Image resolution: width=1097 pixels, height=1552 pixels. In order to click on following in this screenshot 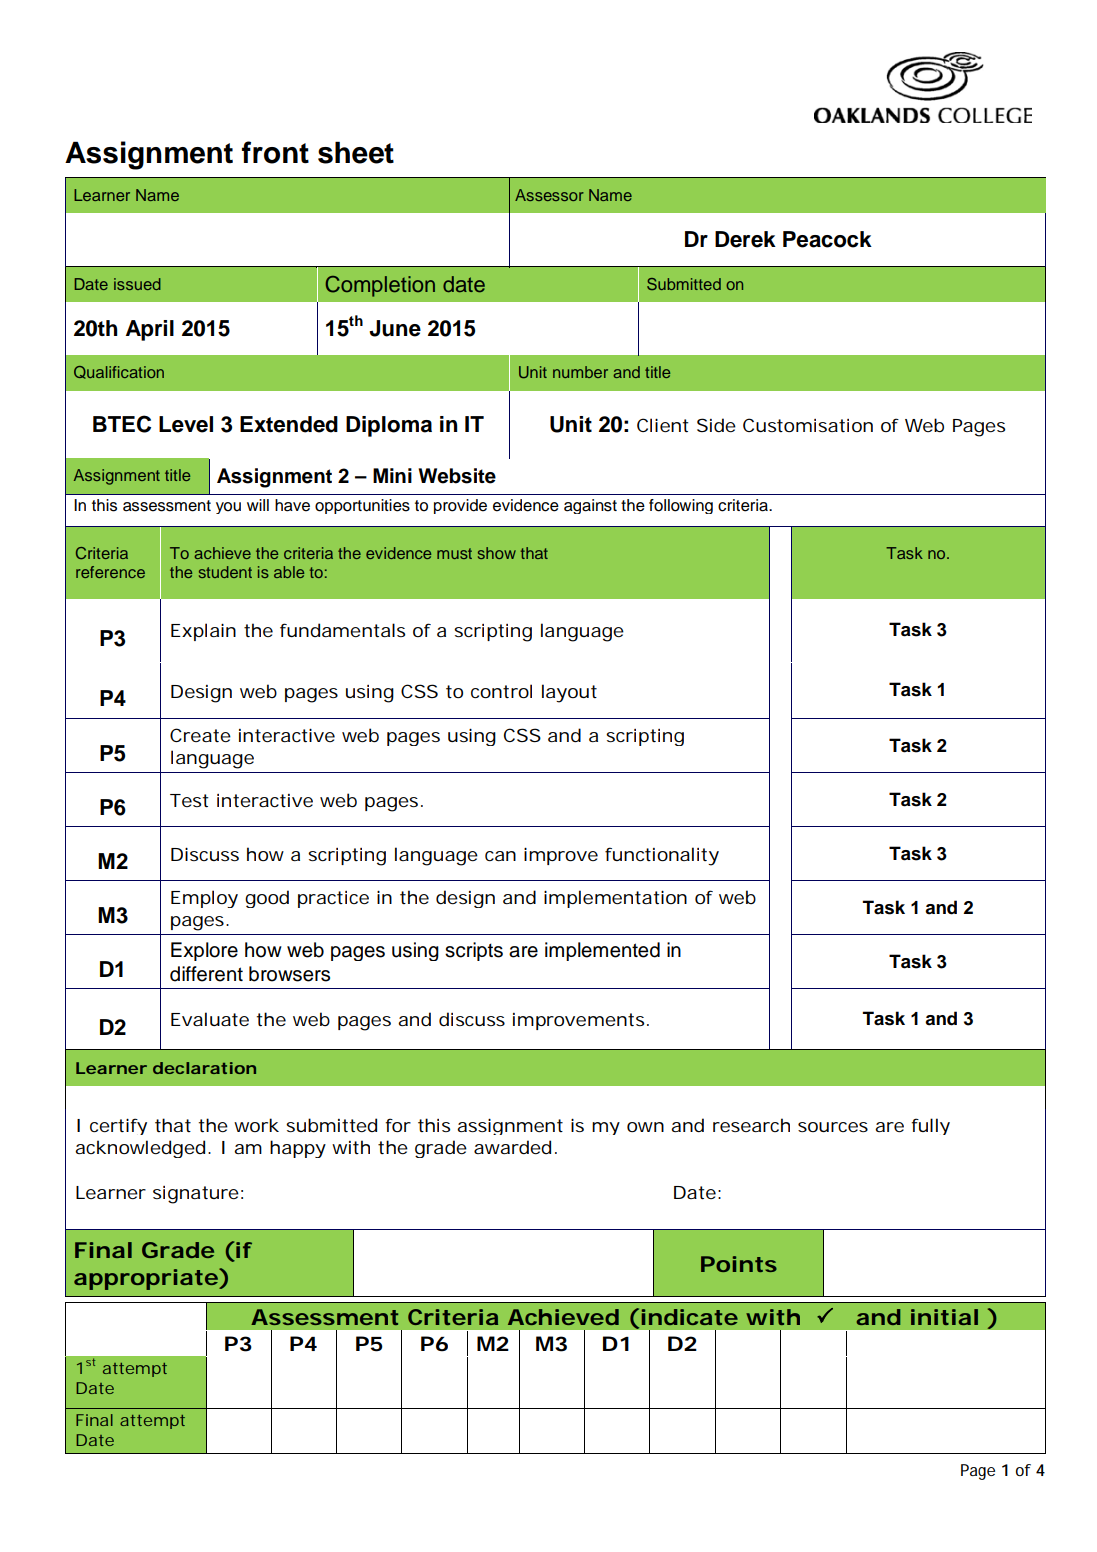, I will do `click(681, 506)`.
